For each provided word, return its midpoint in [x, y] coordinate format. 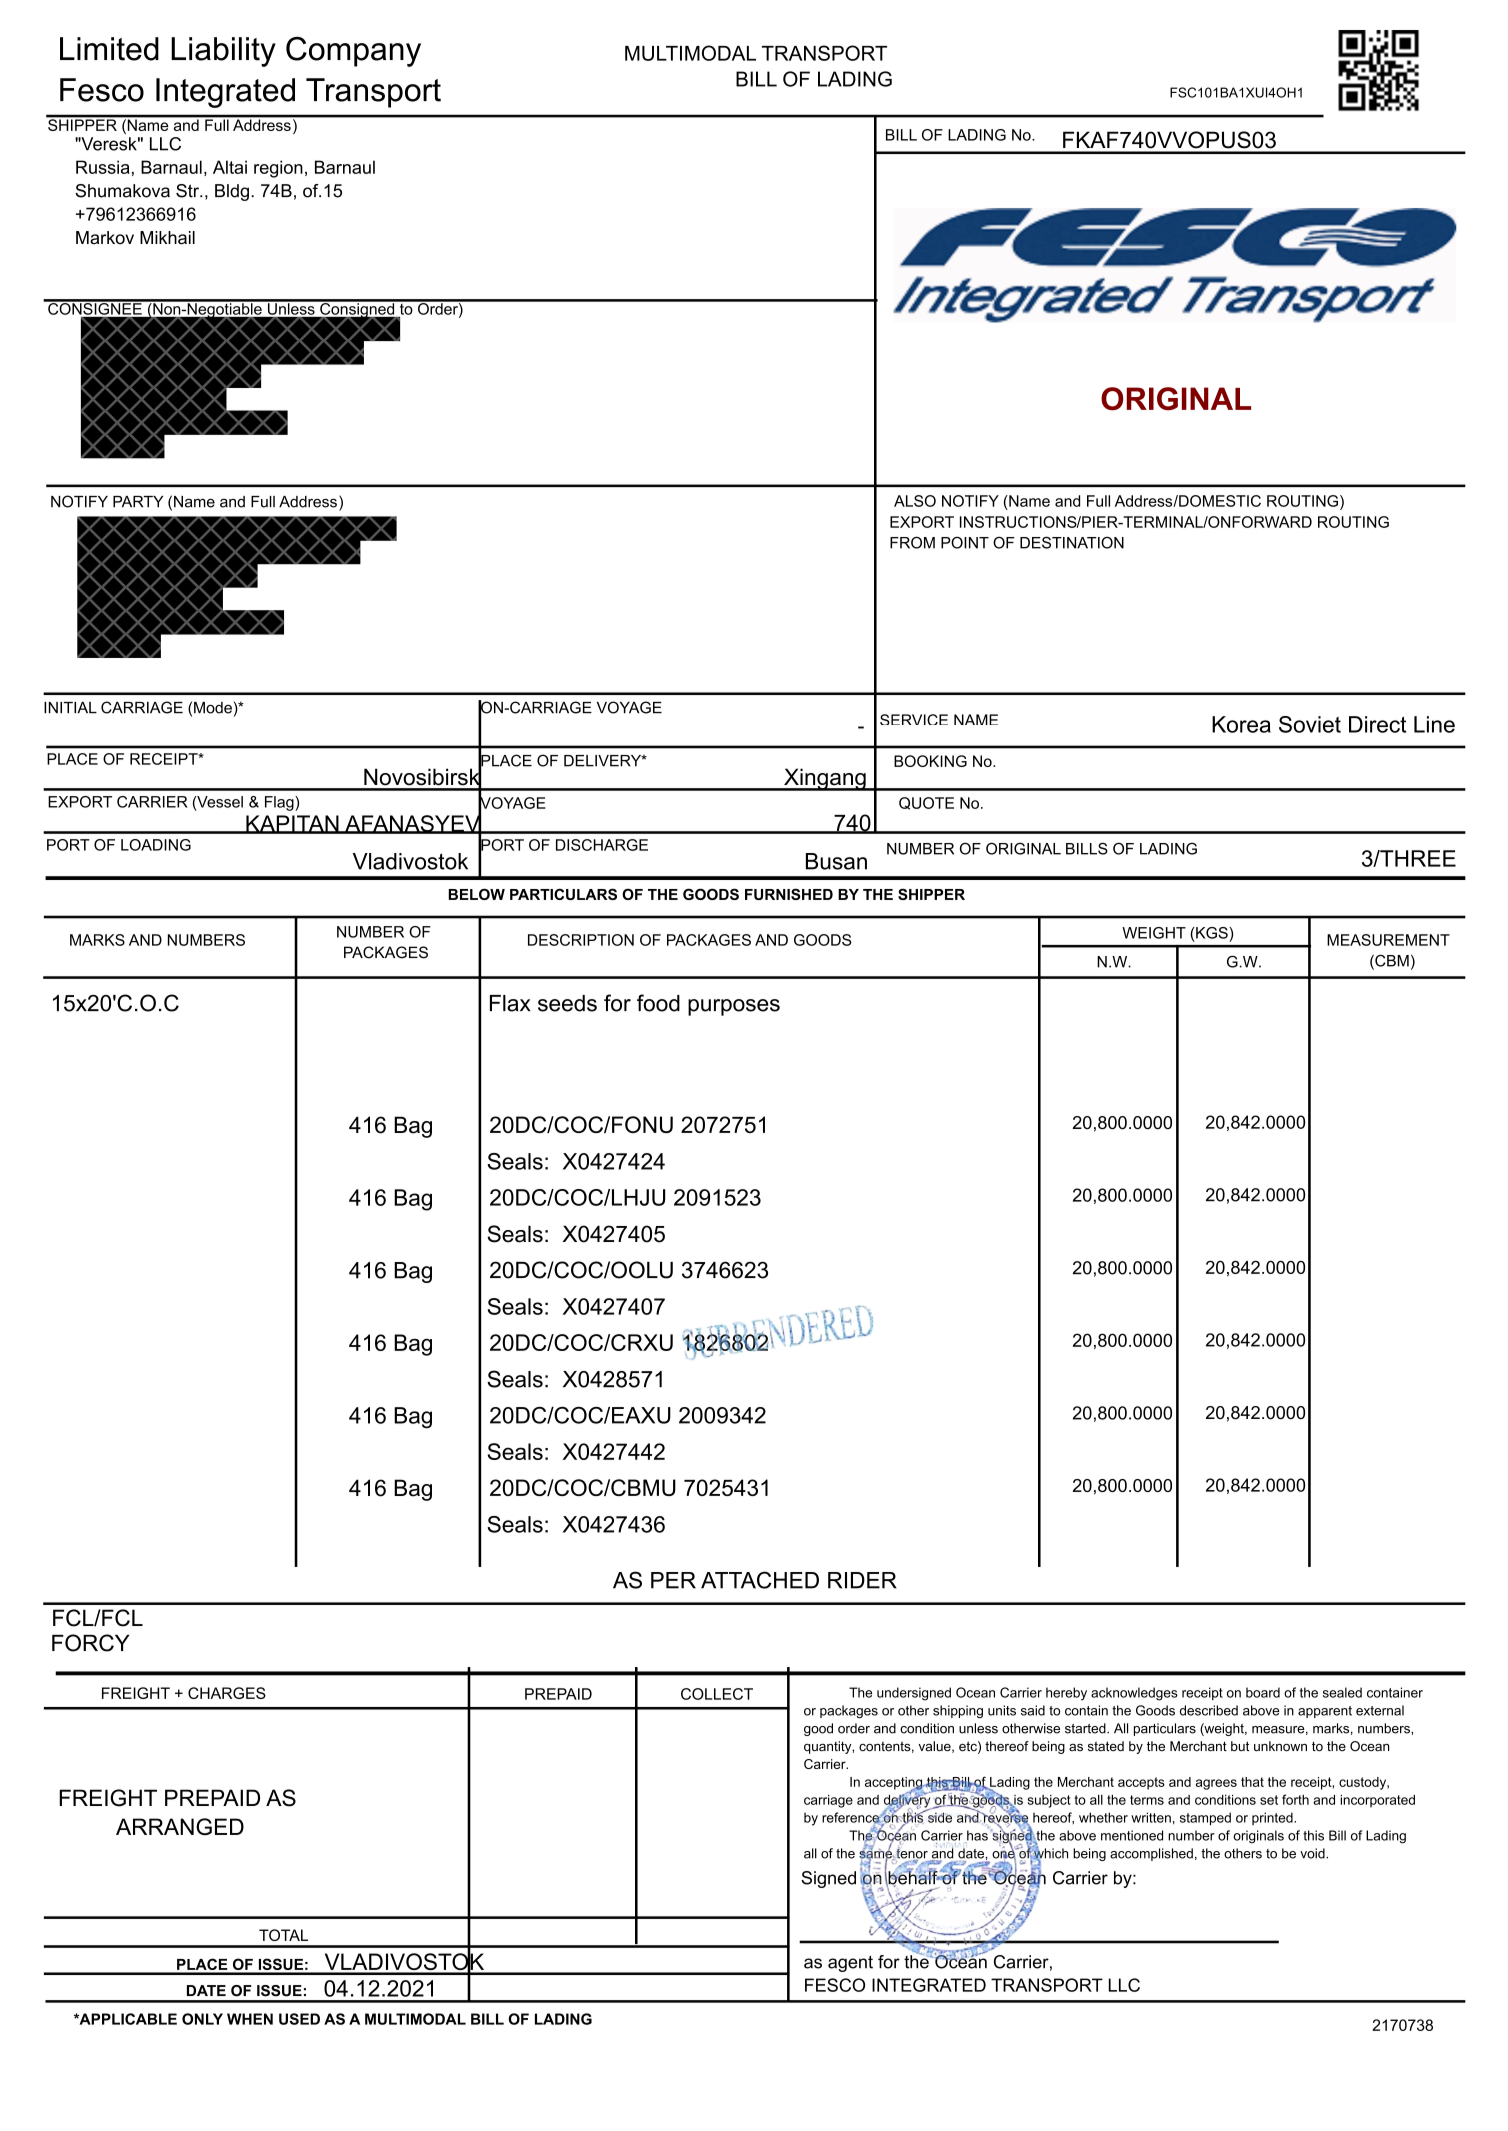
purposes [734, 1007]
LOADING [156, 845]
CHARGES [227, 1693]
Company [353, 52]
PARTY [138, 501]
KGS [1213, 933]
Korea [1241, 724]
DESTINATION [1072, 542]
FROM [912, 542]
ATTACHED [760, 1580]
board [1263, 1692]
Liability [223, 52]
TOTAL [283, 1935]
